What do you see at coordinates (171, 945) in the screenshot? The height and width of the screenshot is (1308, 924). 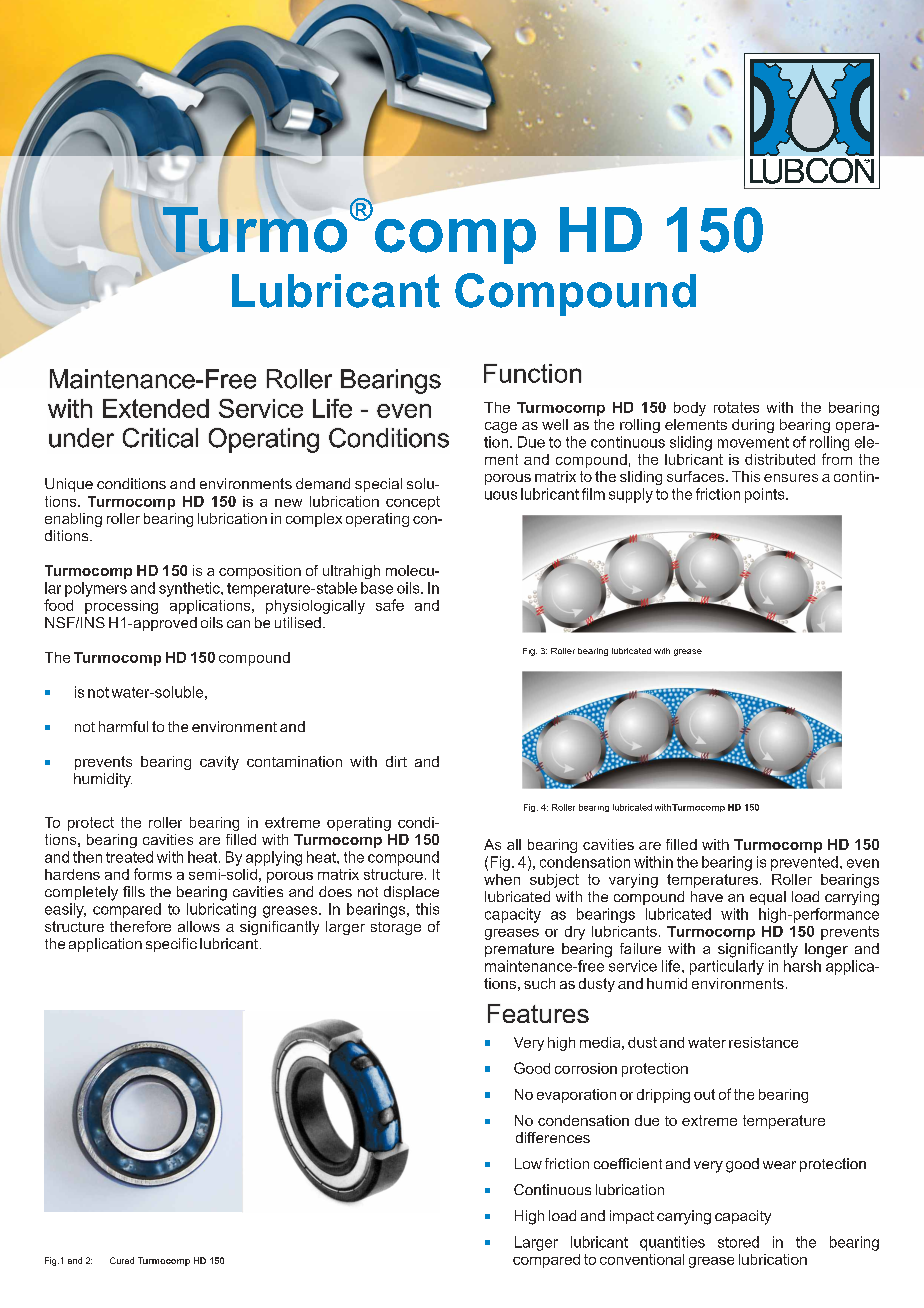 I see `specific` at bounding box center [171, 945].
